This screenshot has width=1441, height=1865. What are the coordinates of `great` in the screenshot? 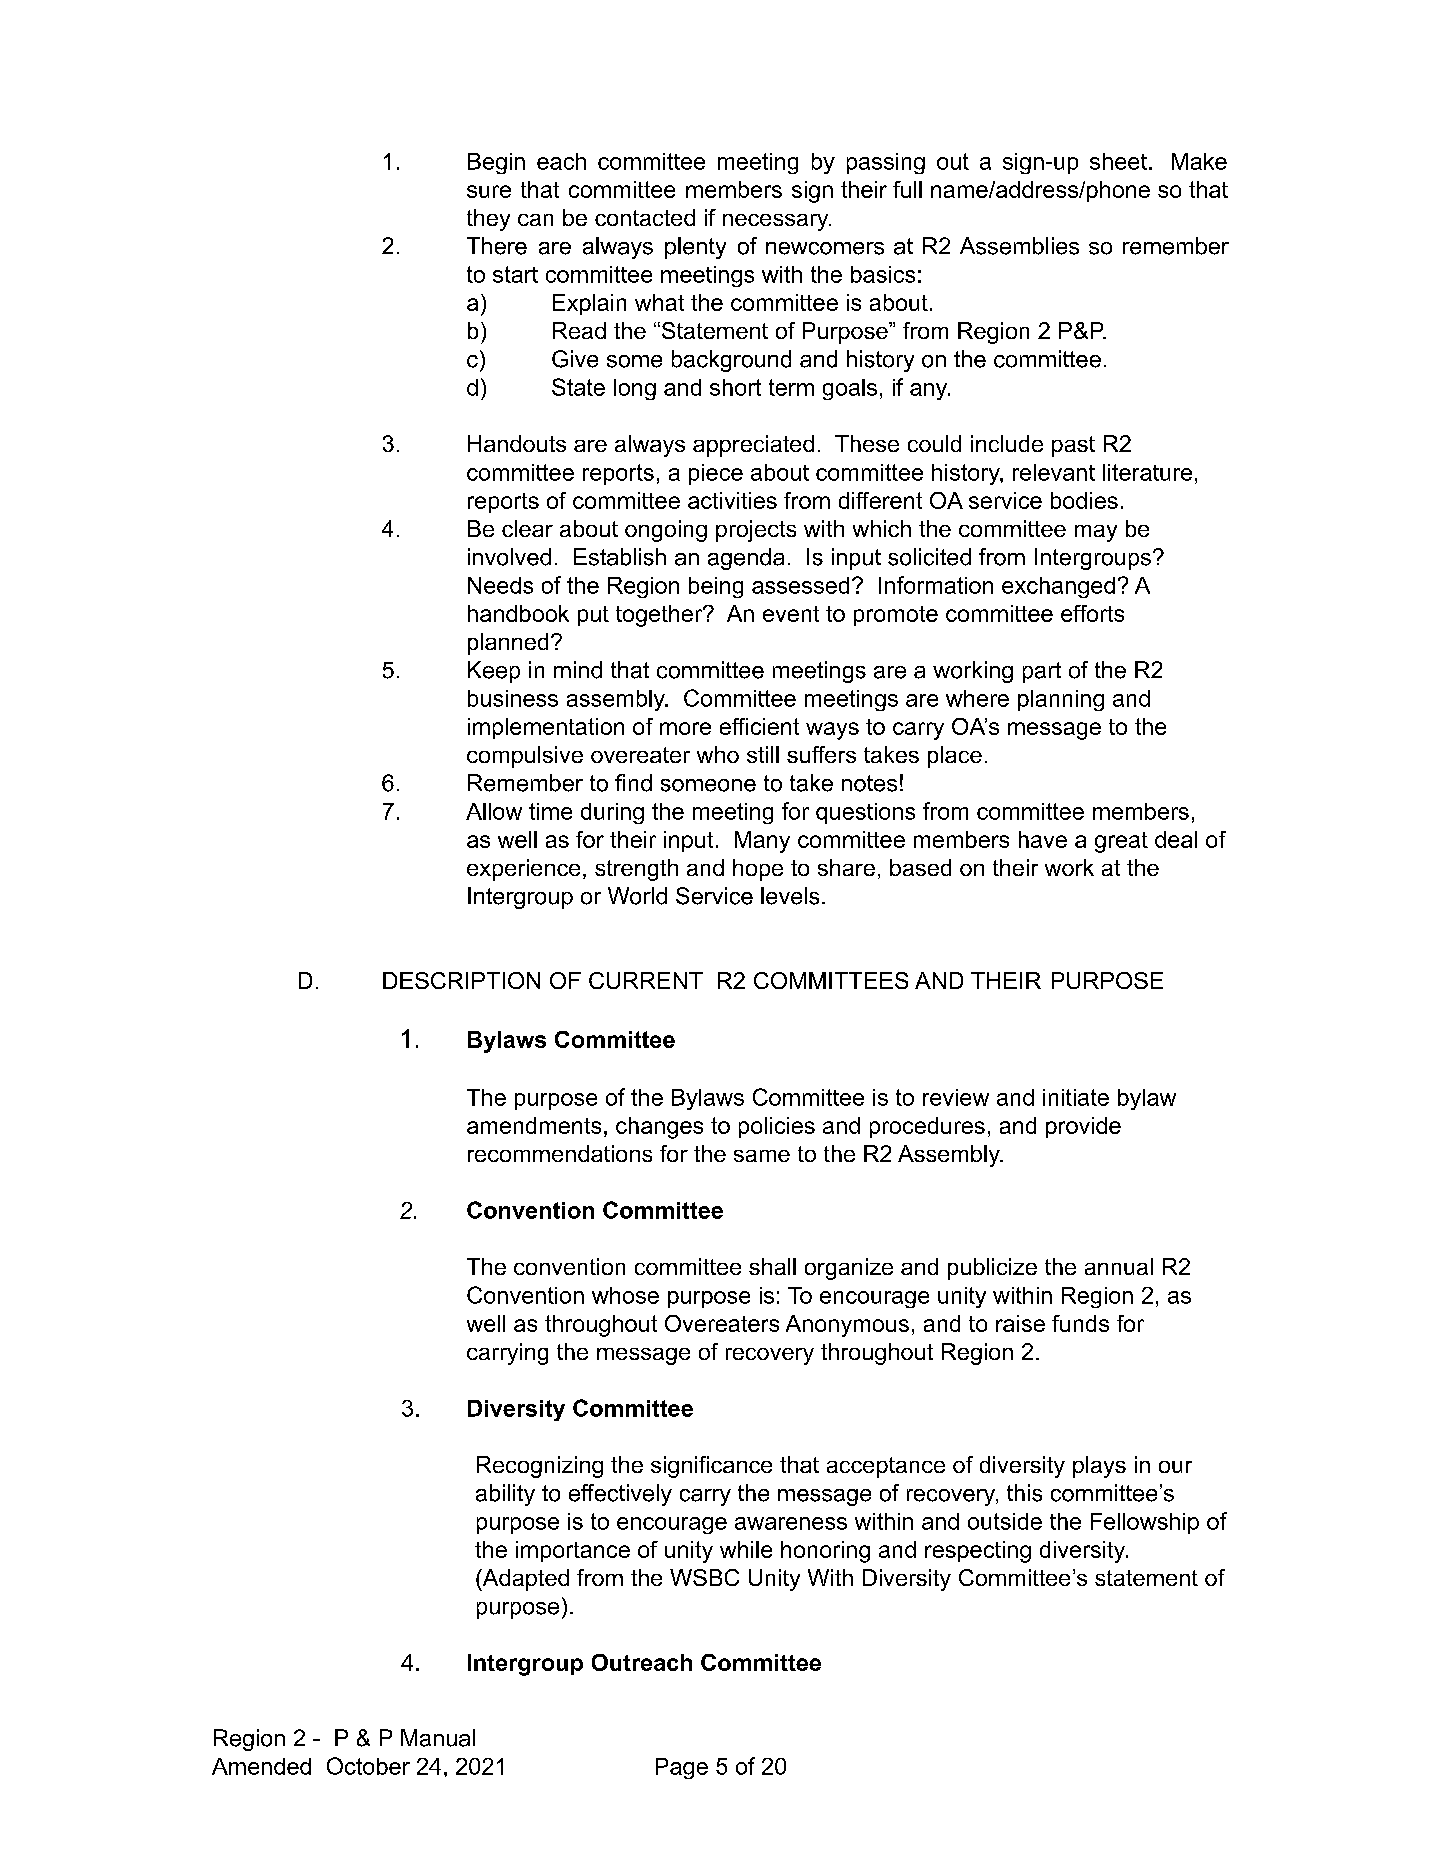 It's located at (1121, 842).
